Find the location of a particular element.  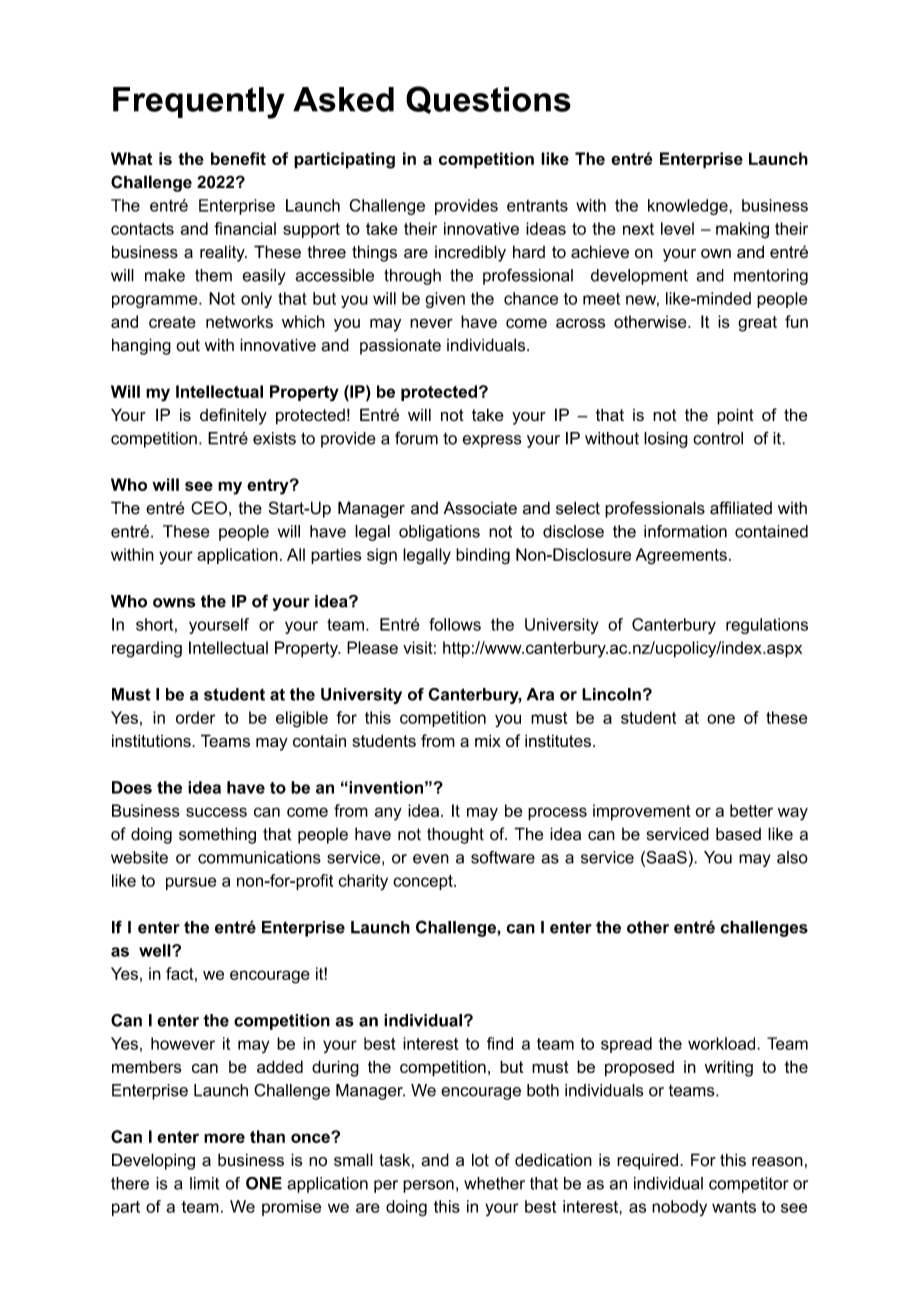

limit is located at coordinates (204, 1183).
